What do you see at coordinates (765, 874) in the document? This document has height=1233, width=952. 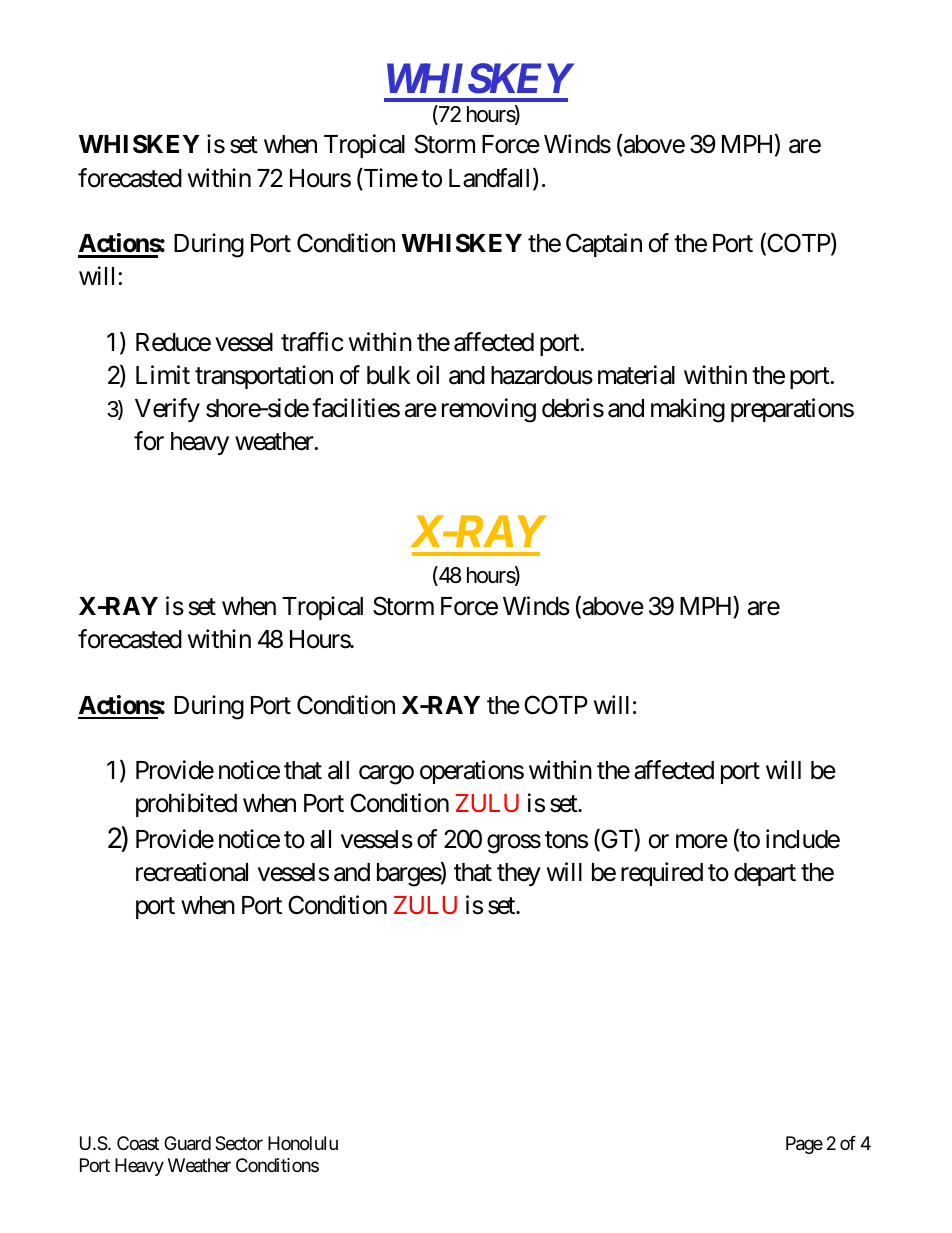 I see `depart` at bounding box center [765, 874].
